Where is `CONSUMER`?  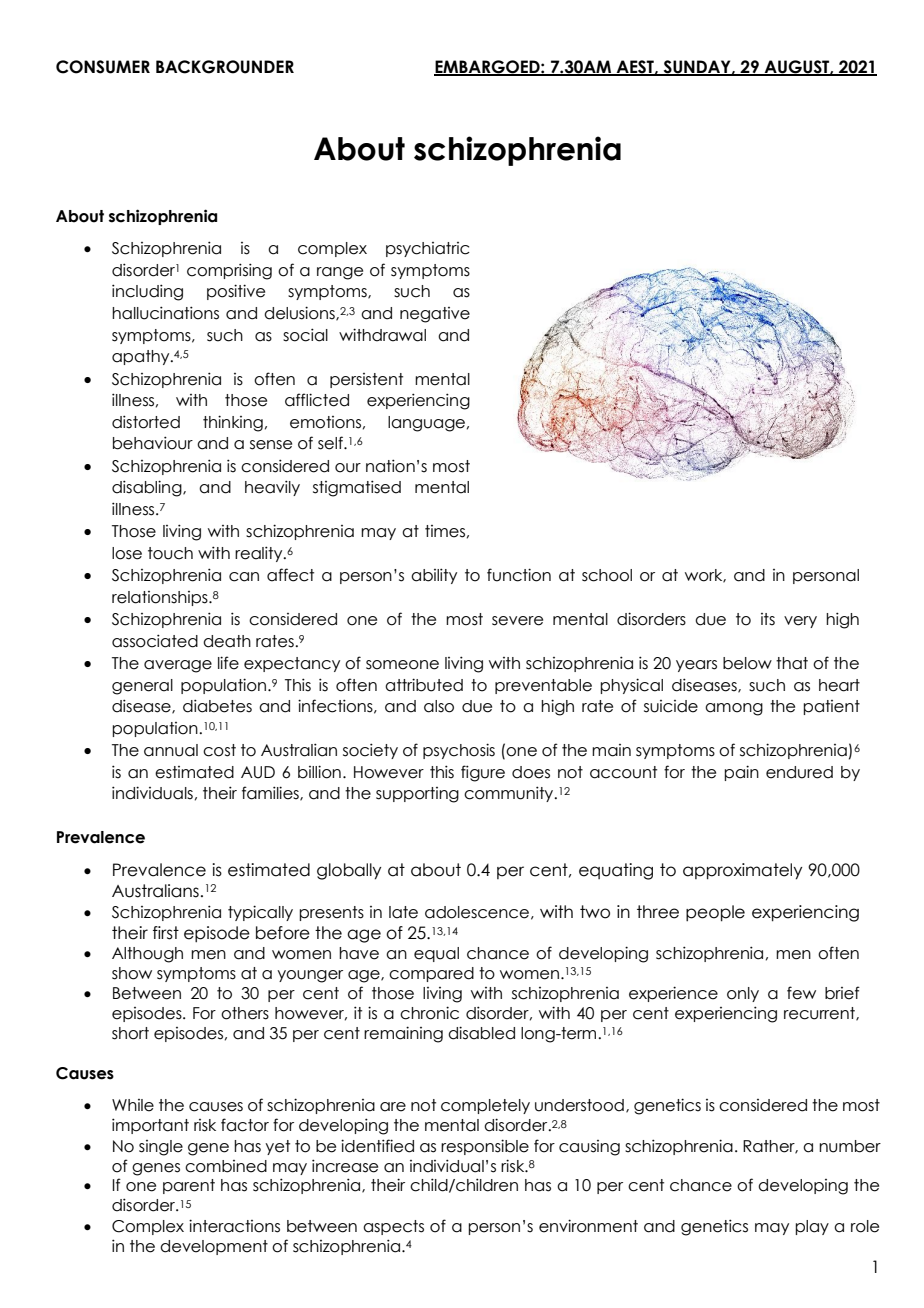 CONSUMER is located at coordinates (103, 67).
